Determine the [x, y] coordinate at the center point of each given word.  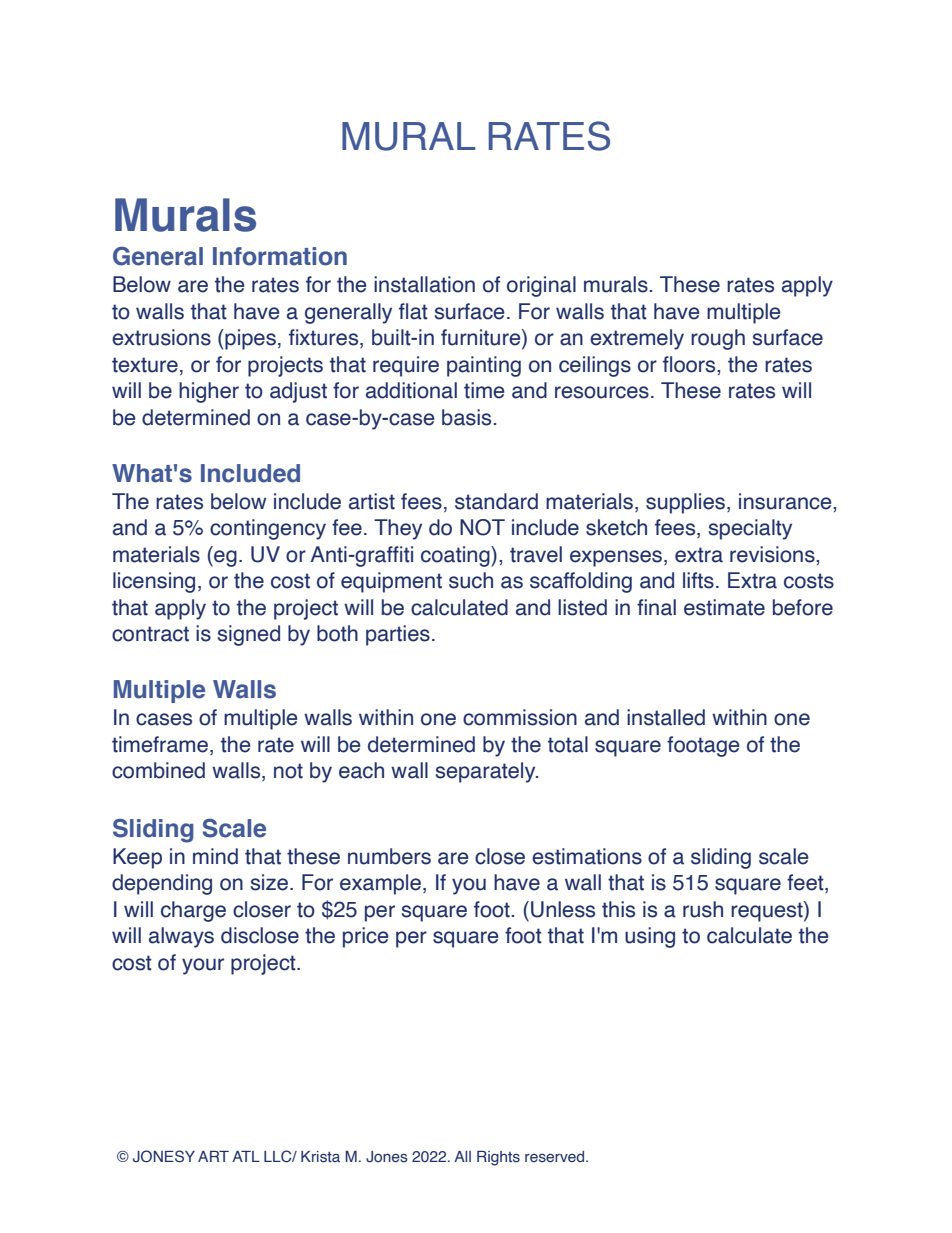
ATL [246, 1156]
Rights [498, 1158]
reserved [556, 1157]
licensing [154, 582]
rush [703, 909]
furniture [482, 338]
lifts [698, 580]
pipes [249, 339]
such [471, 580]
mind [215, 856]
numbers [389, 856]
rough [718, 339]
